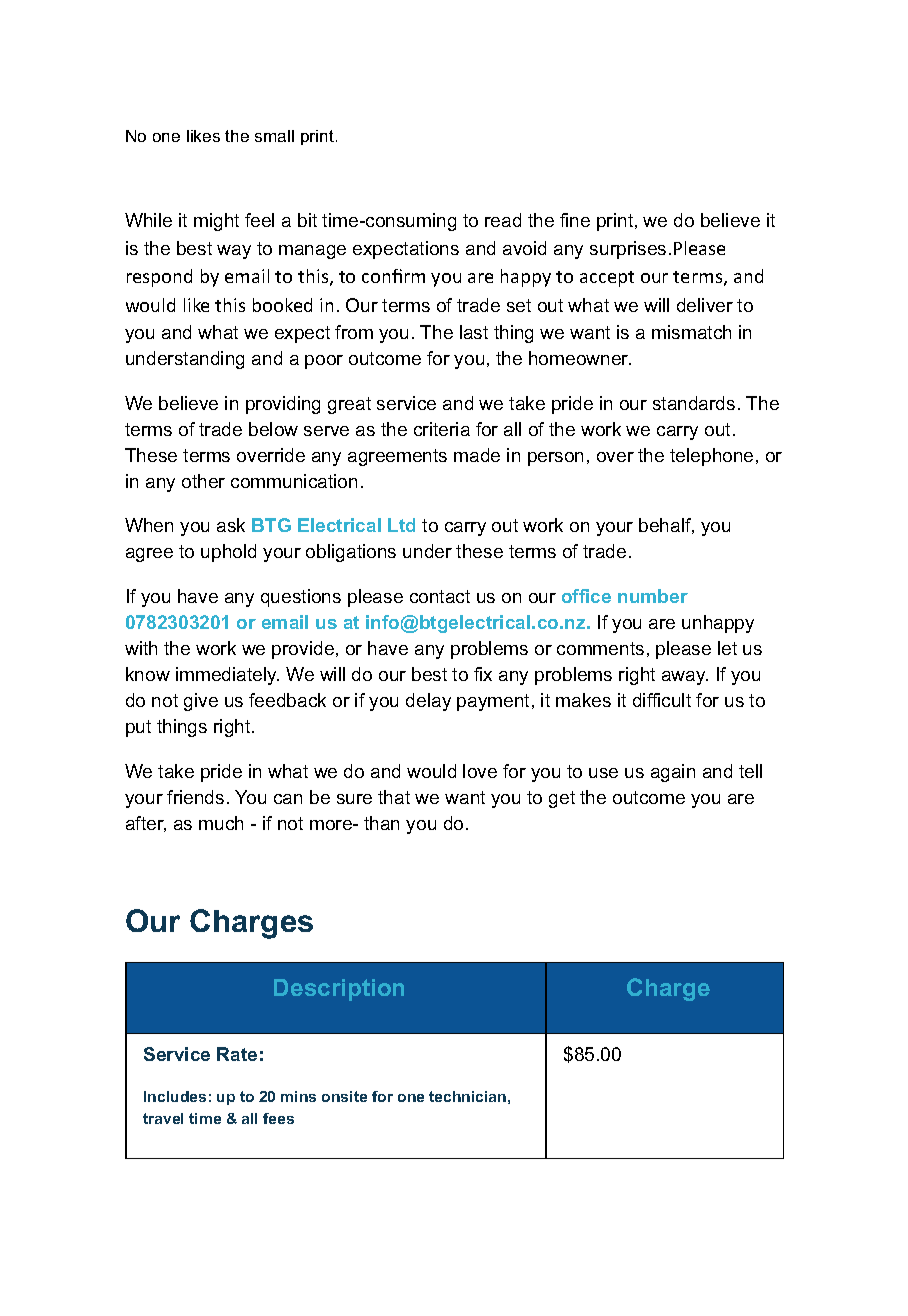  Describe the element at coordinates (203, 481) in the image. I see `other` at that location.
